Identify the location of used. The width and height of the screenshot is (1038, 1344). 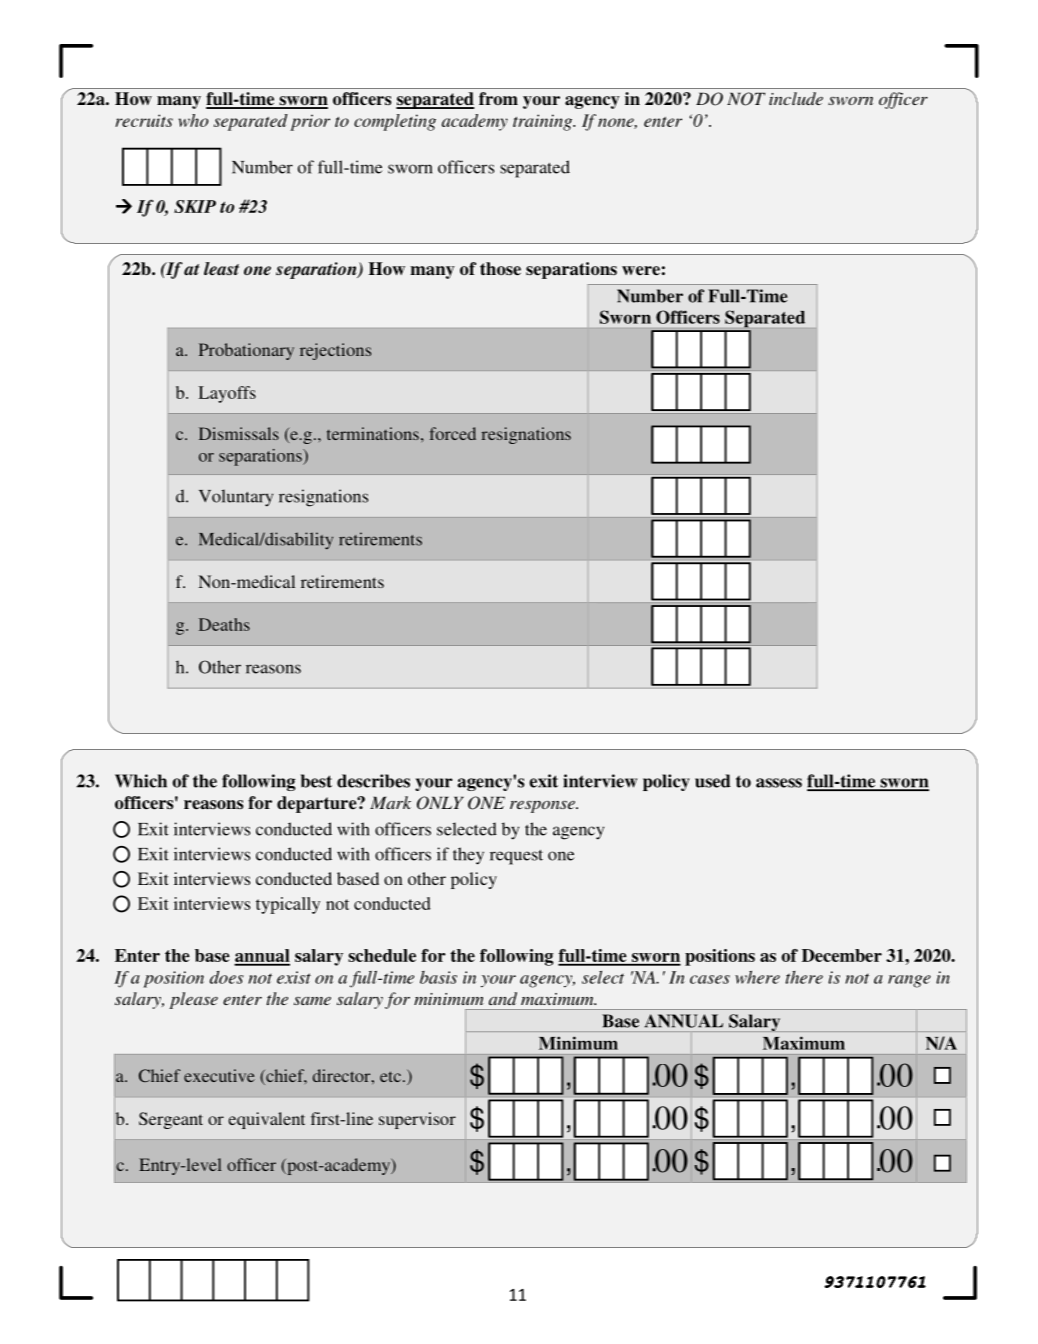
(713, 781).
